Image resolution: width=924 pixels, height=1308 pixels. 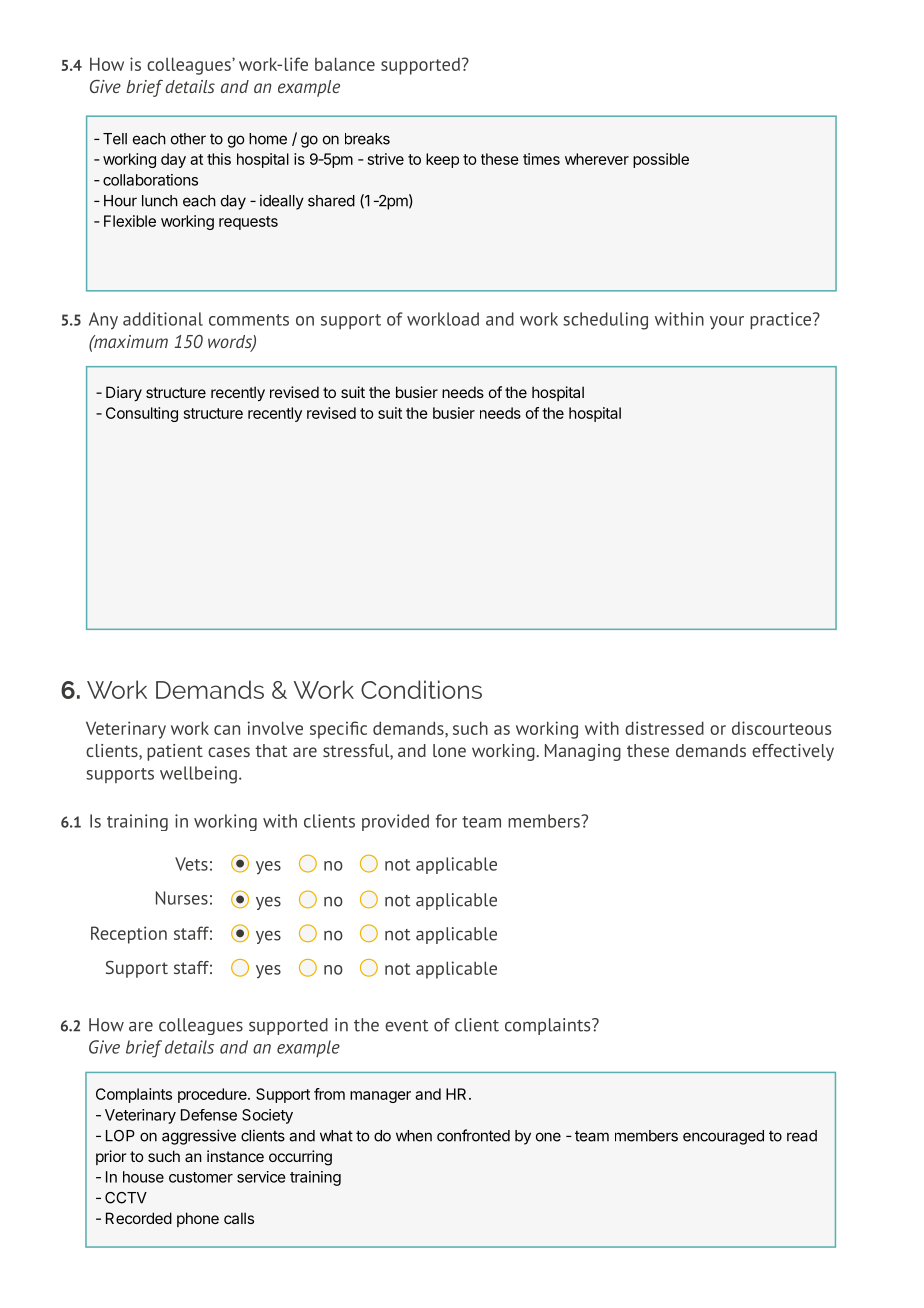 What do you see at coordinates (661, 160) in the screenshot?
I see `possible` at bounding box center [661, 160].
